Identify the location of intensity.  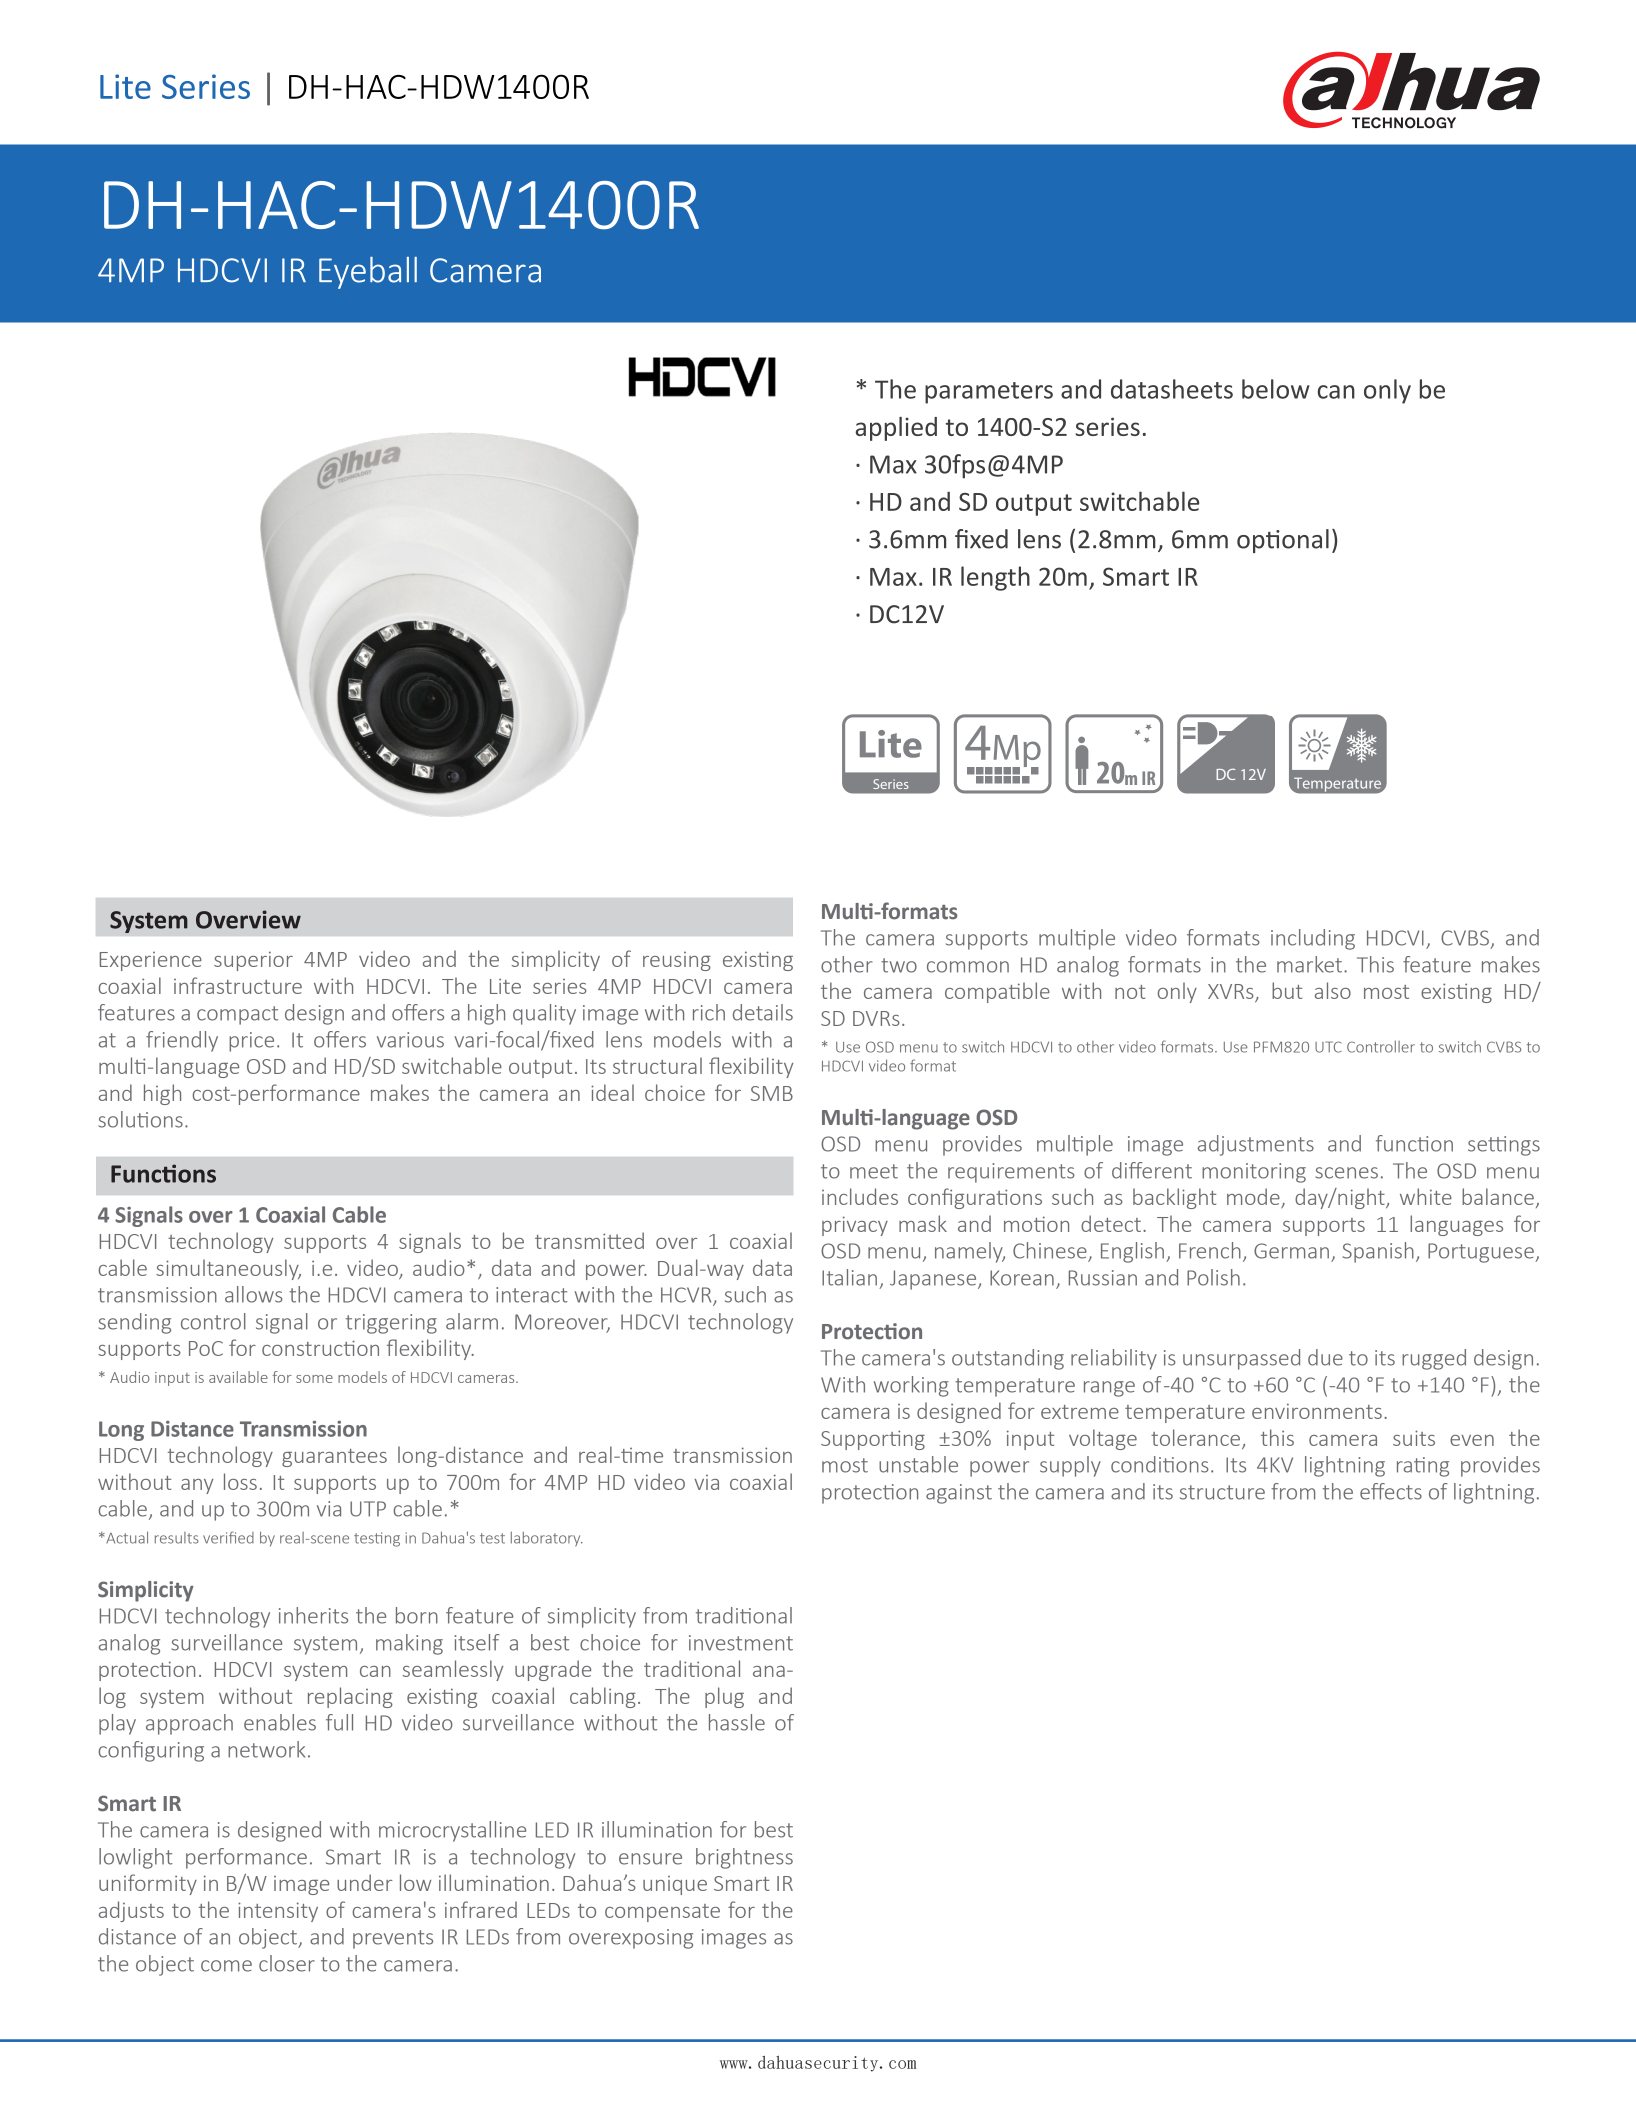
(278, 1912).
